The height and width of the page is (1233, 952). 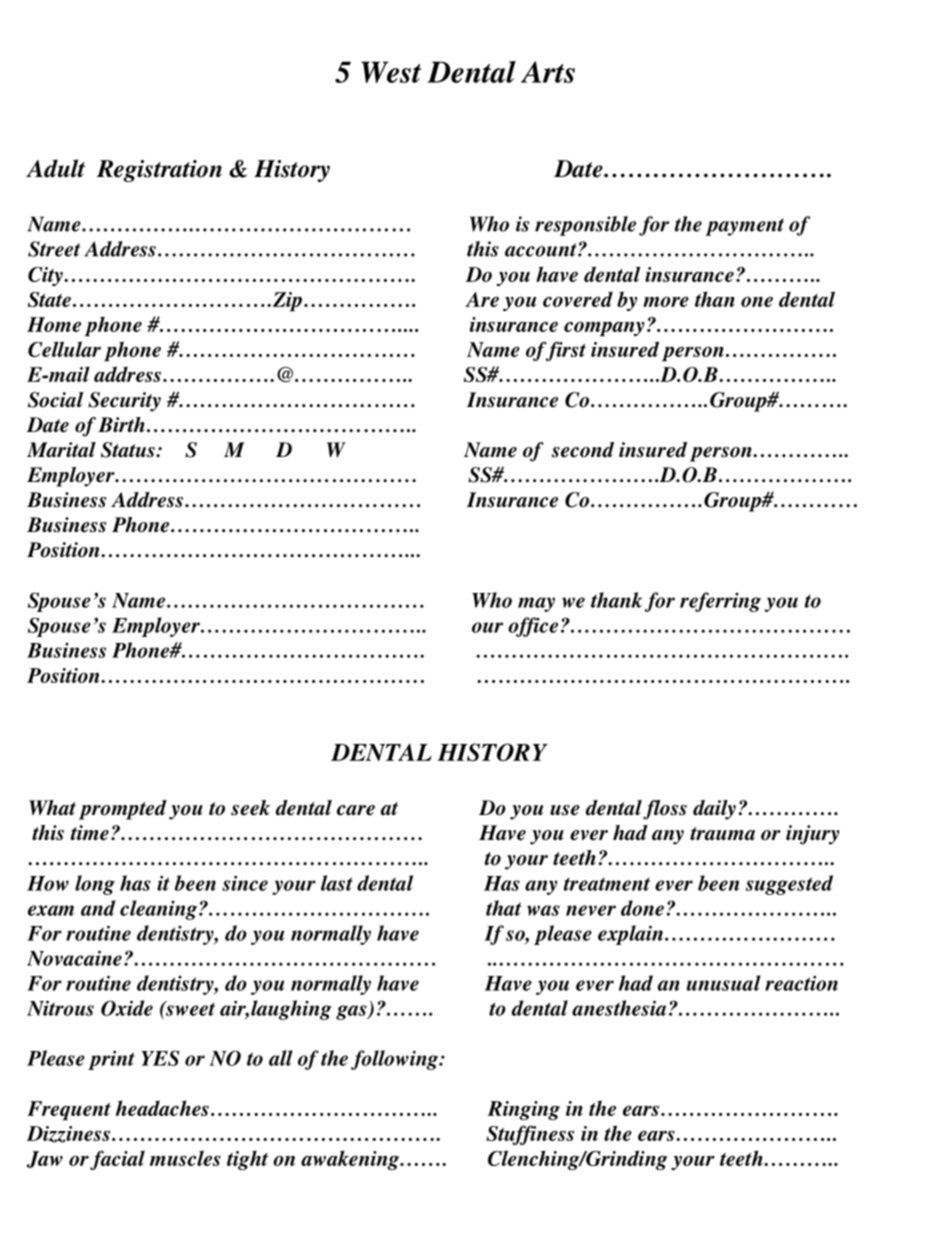 What do you see at coordinates (530, 1135) in the page?
I see `Stuffiness` at bounding box center [530, 1135].
